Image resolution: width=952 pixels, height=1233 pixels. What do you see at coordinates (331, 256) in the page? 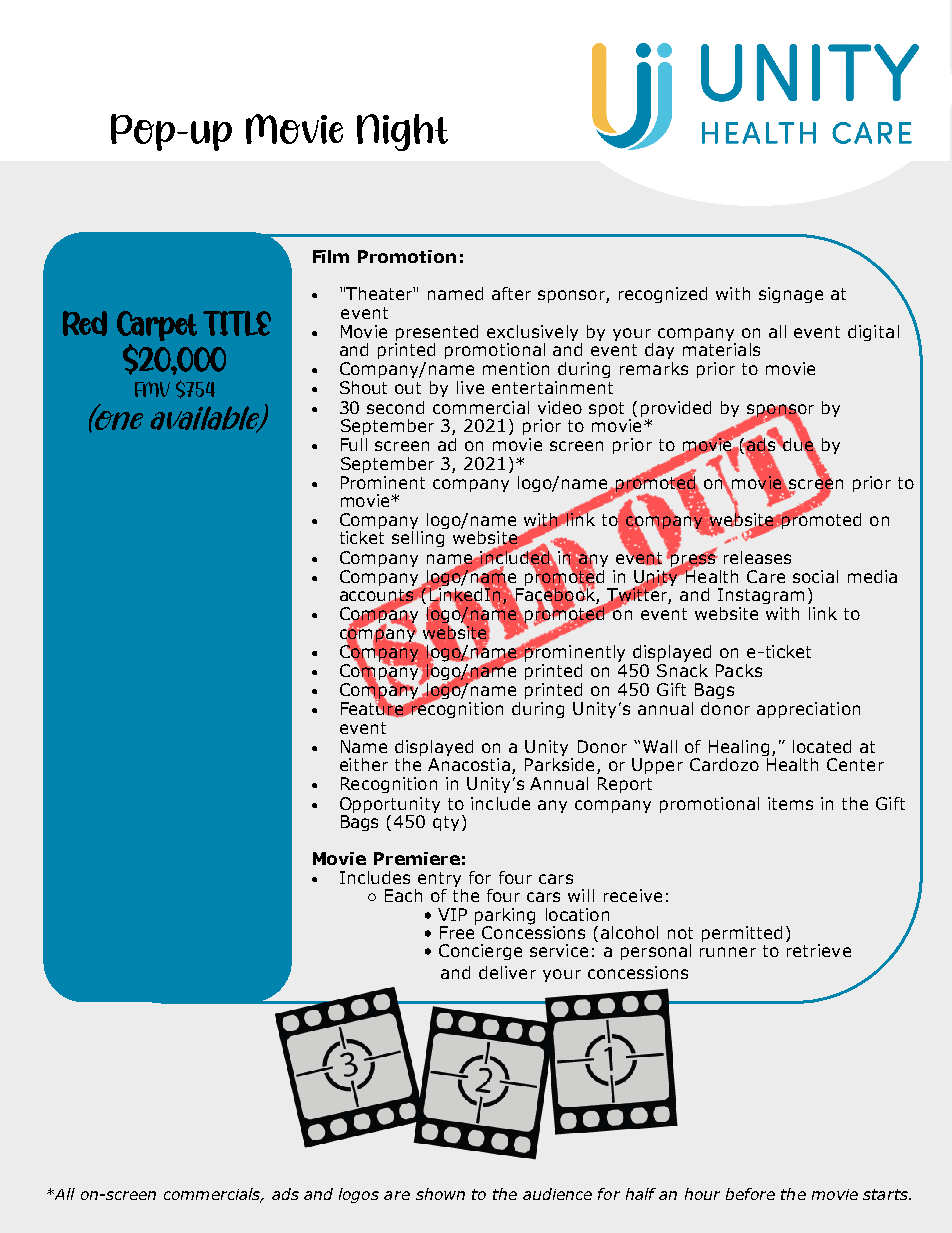
I see `Film` at bounding box center [331, 256].
